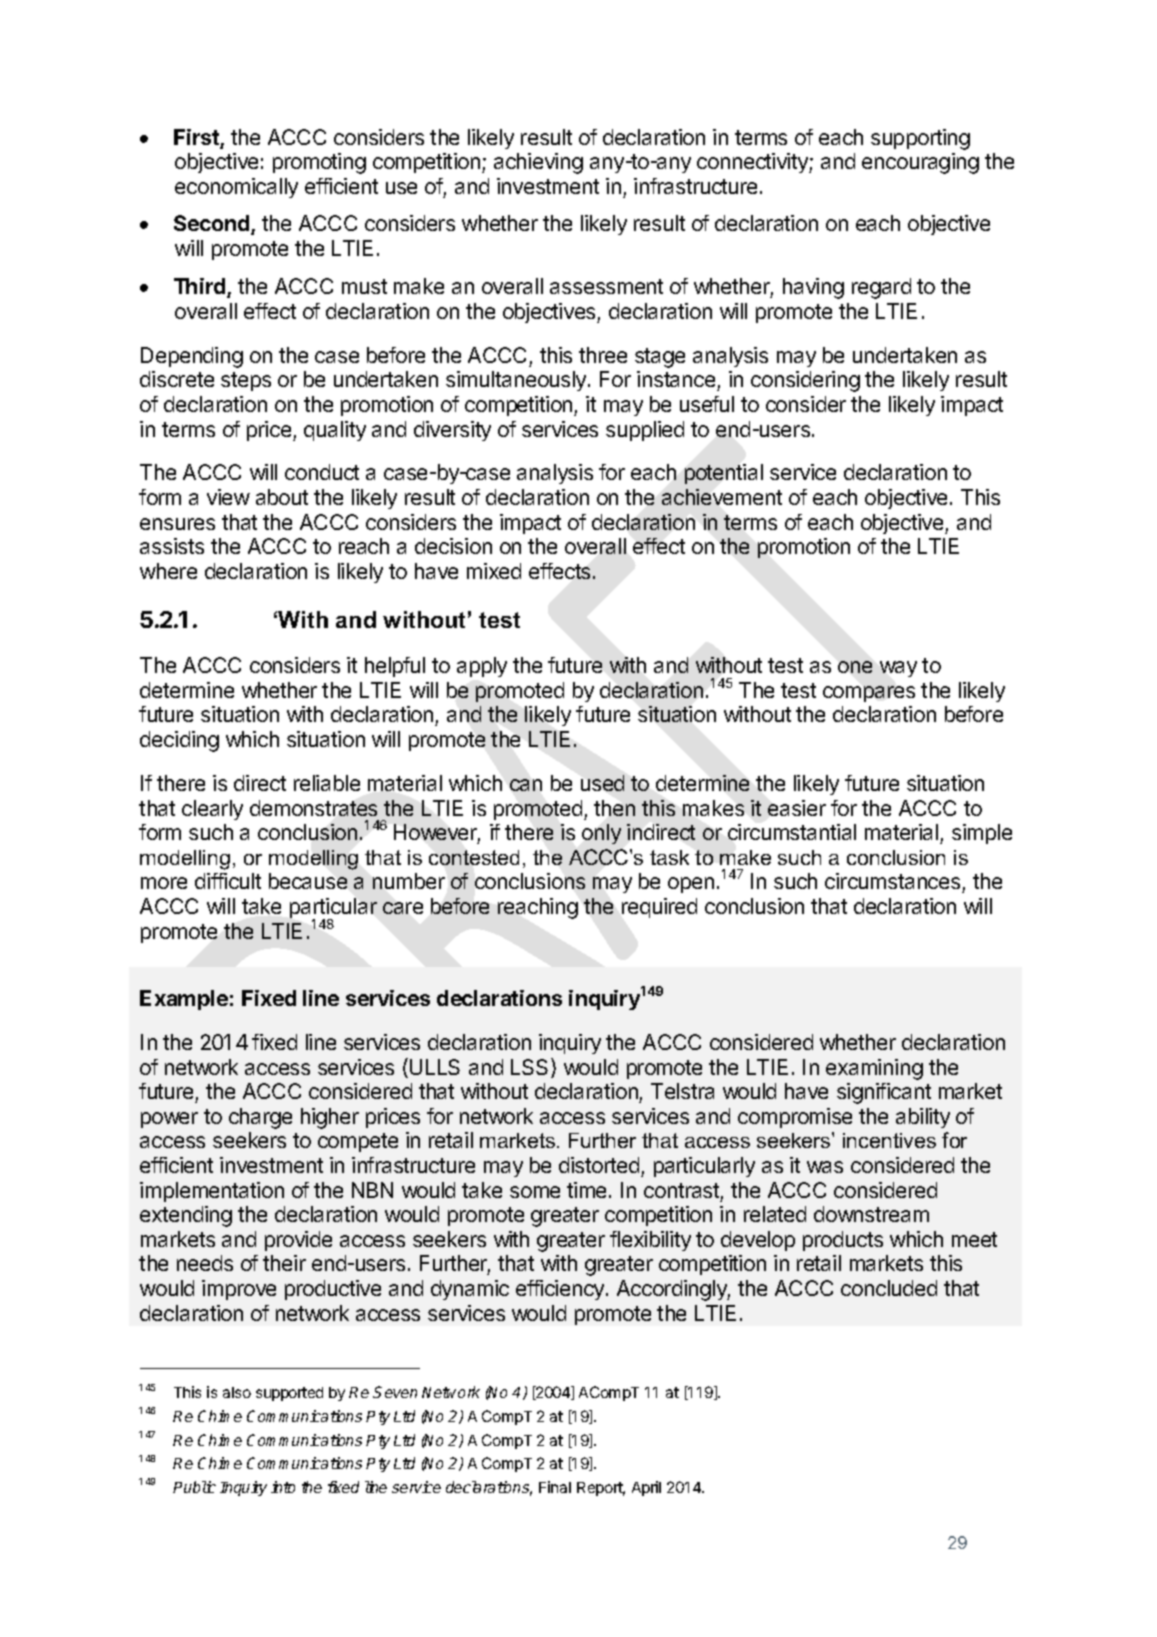 This page has width=1157, height=1637. Describe the element at coordinates (898, 669) in the page. I see `way` at that location.
